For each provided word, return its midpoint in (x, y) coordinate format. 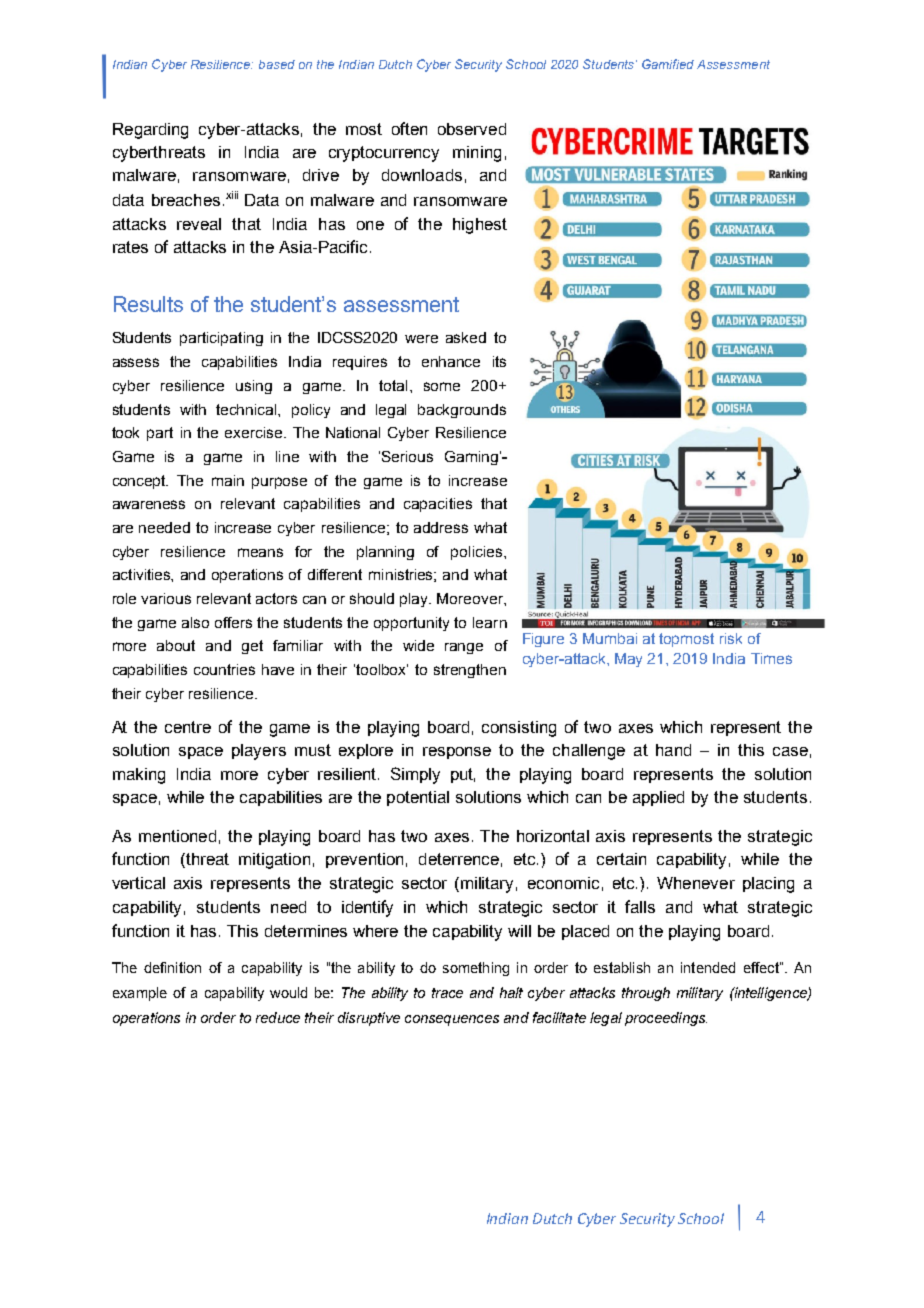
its (499, 361)
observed (472, 129)
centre (188, 727)
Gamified (668, 64)
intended (708, 967)
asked (466, 337)
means (260, 552)
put (463, 775)
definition (172, 967)
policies (476, 553)
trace (447, 993)
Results (148, 304)
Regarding (150, 131)
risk (731, 638)
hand (673, 750)
